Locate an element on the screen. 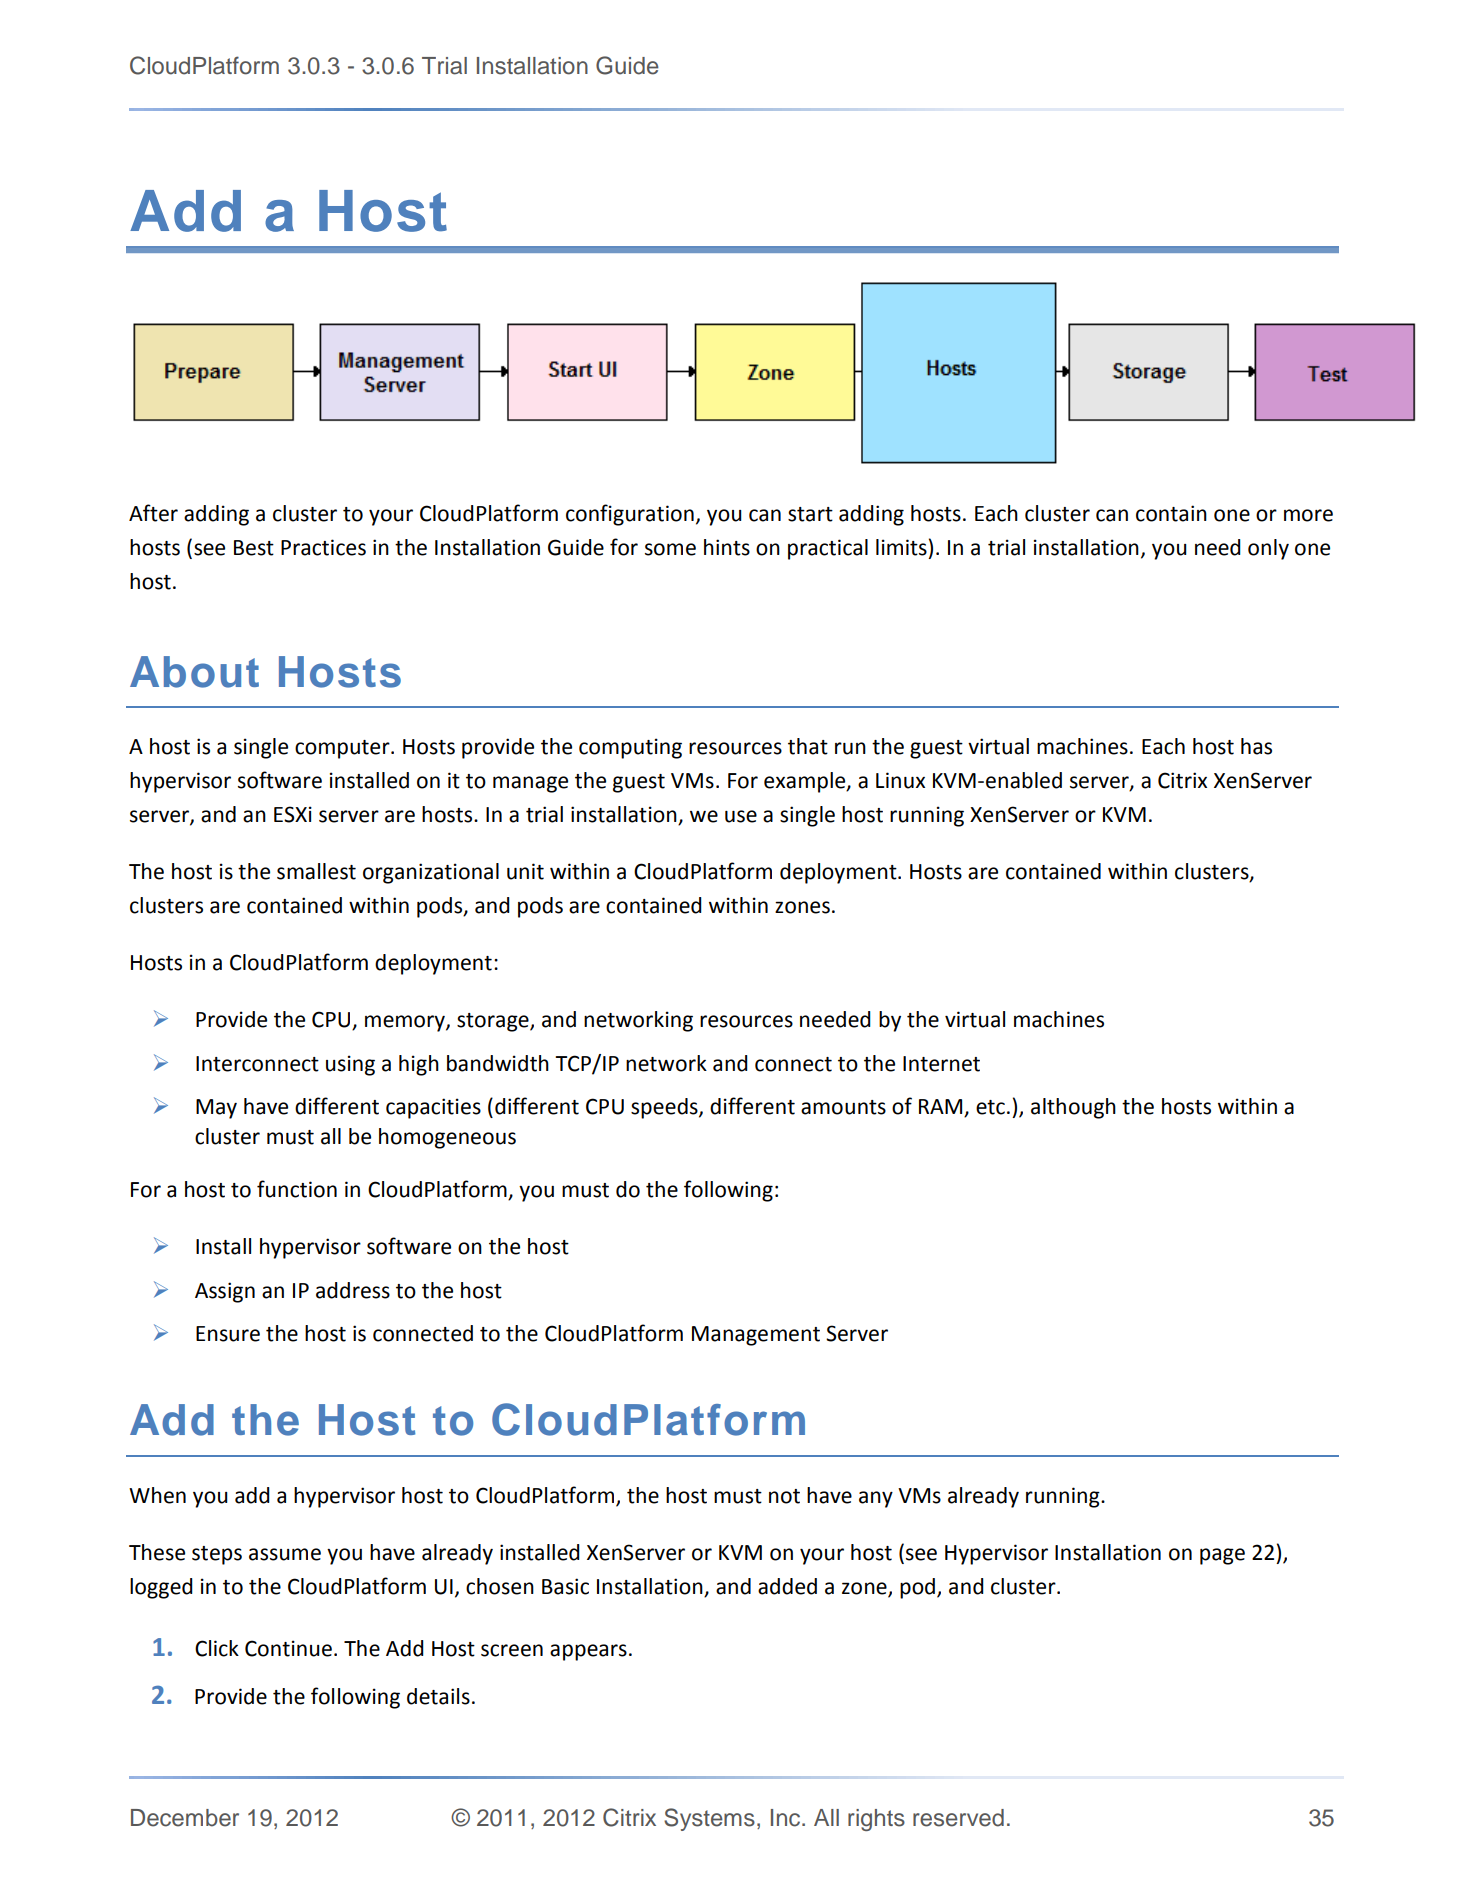 The height and width of the screenshot is (1894, 1464). When is located at coordinates (157, 1495).
